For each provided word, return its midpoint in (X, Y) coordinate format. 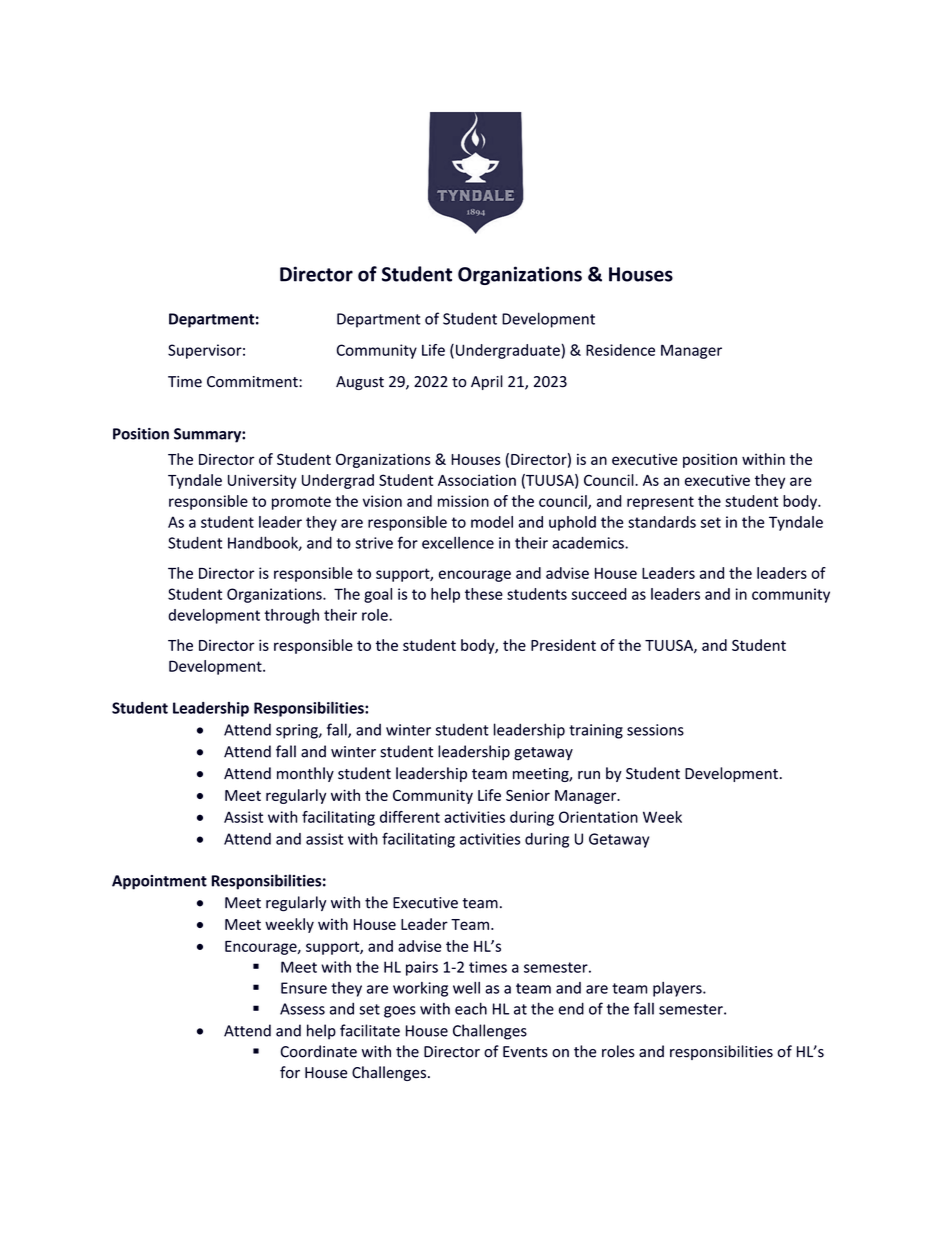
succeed (599, 594)
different (410, 817)
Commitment (253, 382)
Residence (620, 350)
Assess (302, 1009)
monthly (305, 774)
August (360, 383)
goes (400, 1012)
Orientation (598, 817)
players (678, 989)
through (291, 616)
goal (378, 595)
